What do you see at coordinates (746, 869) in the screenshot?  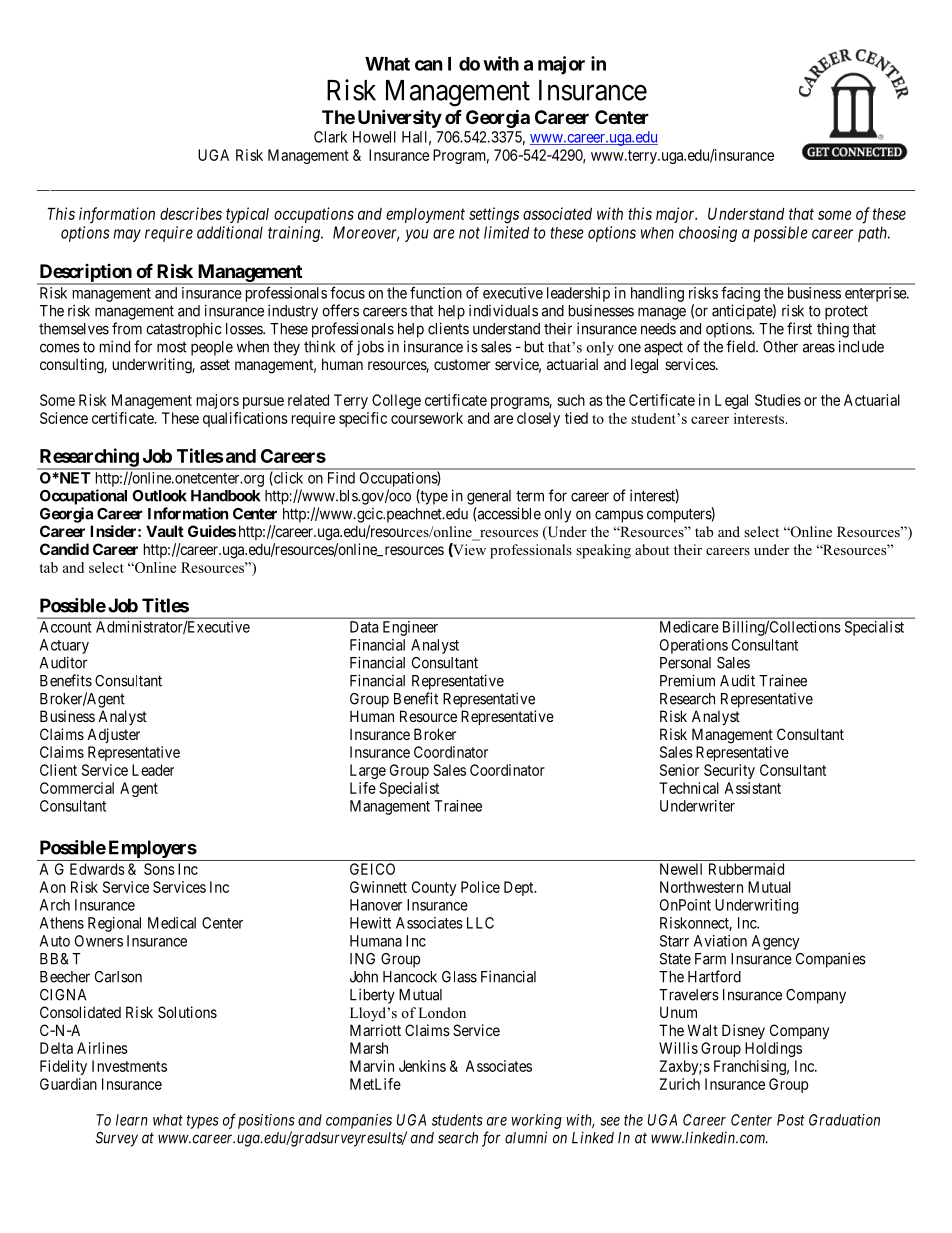 I see `Rubbermaid` at bounding box center [746, 869].
